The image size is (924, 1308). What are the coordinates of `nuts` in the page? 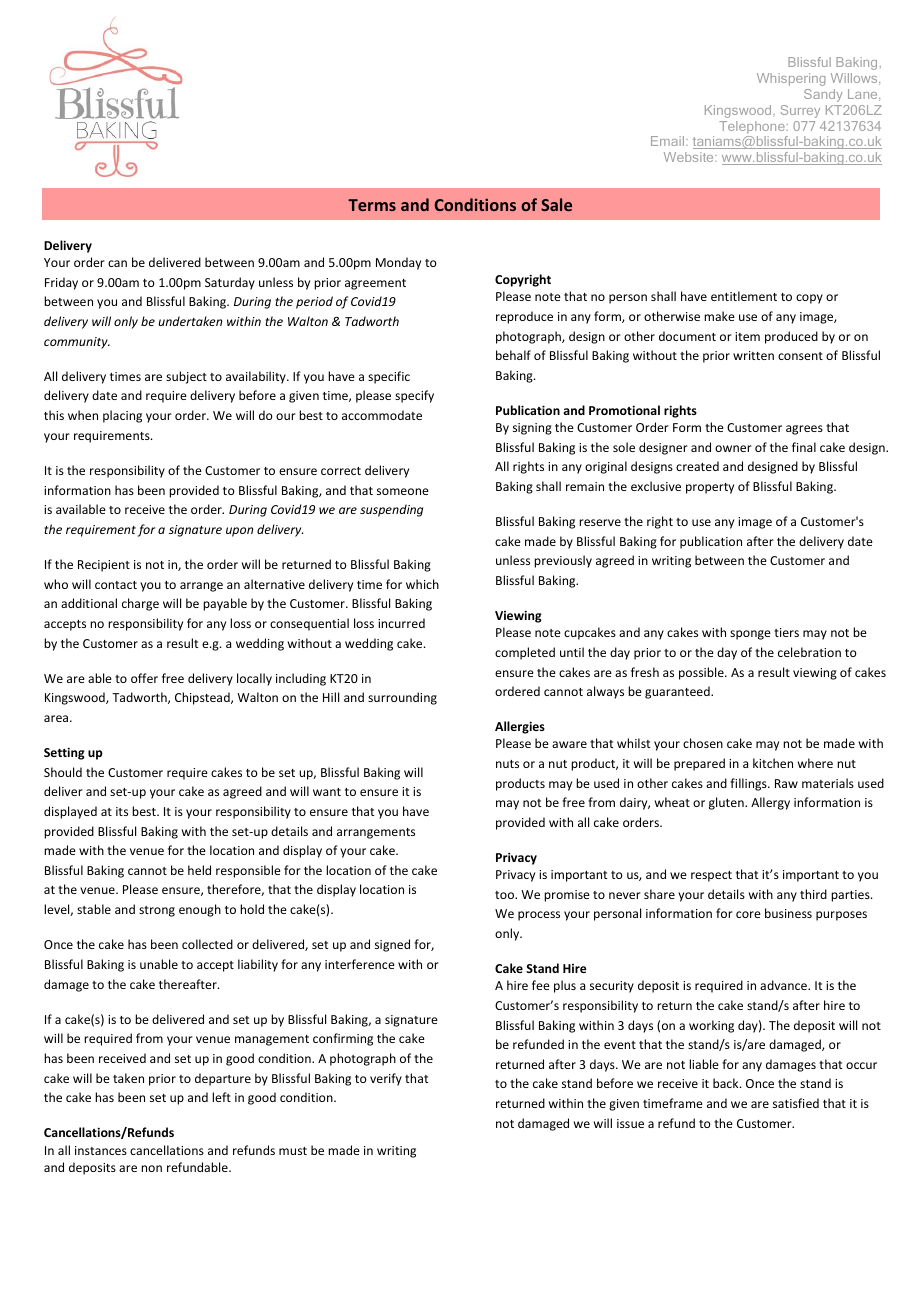 It's located at (507, 764).
